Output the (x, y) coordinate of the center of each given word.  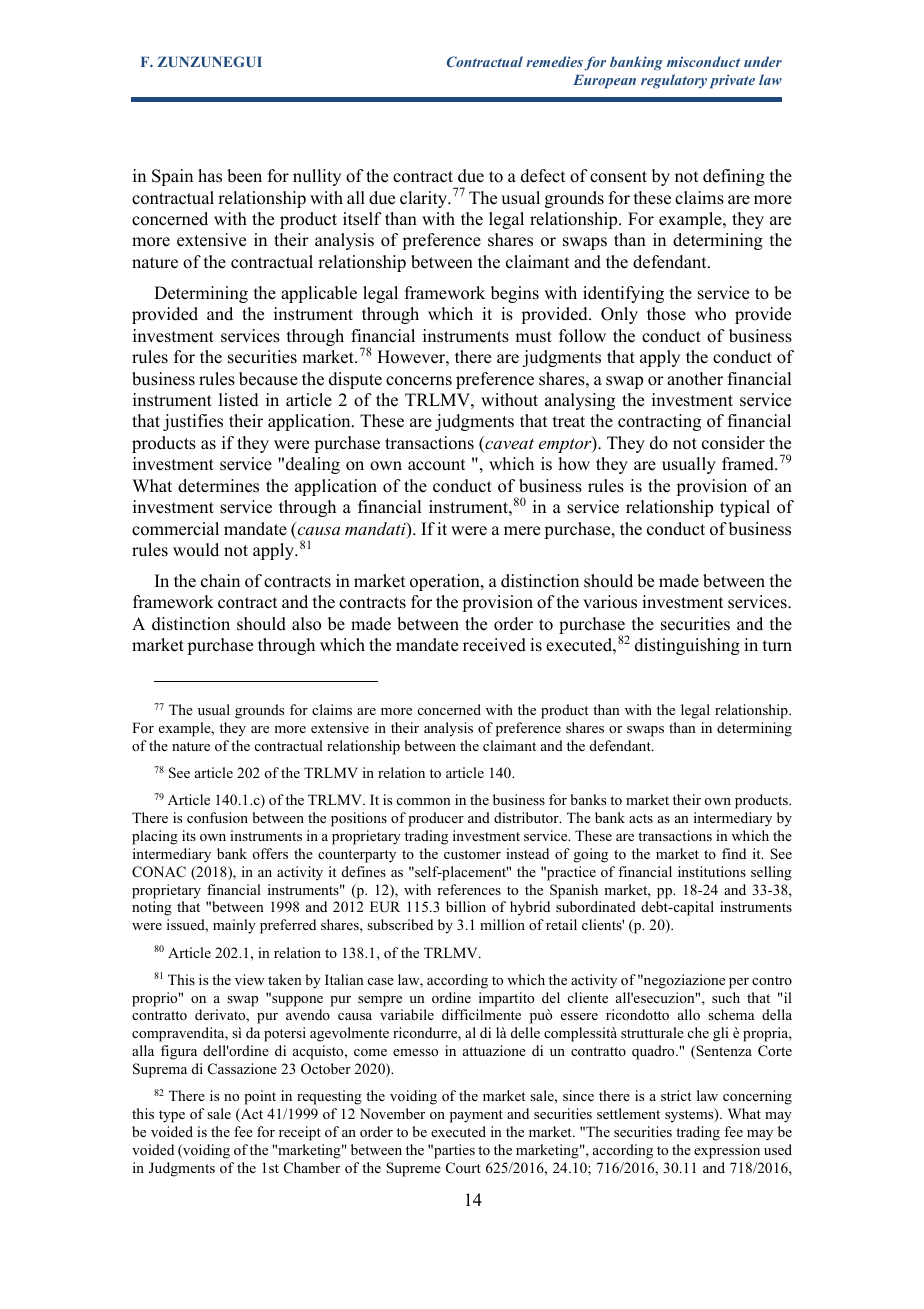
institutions (712, 871)
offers (270, 853)
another (695, 379)
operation (446, 582)
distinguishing (687, 646)
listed (239, 400)
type (172, 1116)
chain (220, 581)
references (469, 889)
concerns (419, 381)
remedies (554, 61)
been (244, 176)
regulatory (674, 81)
